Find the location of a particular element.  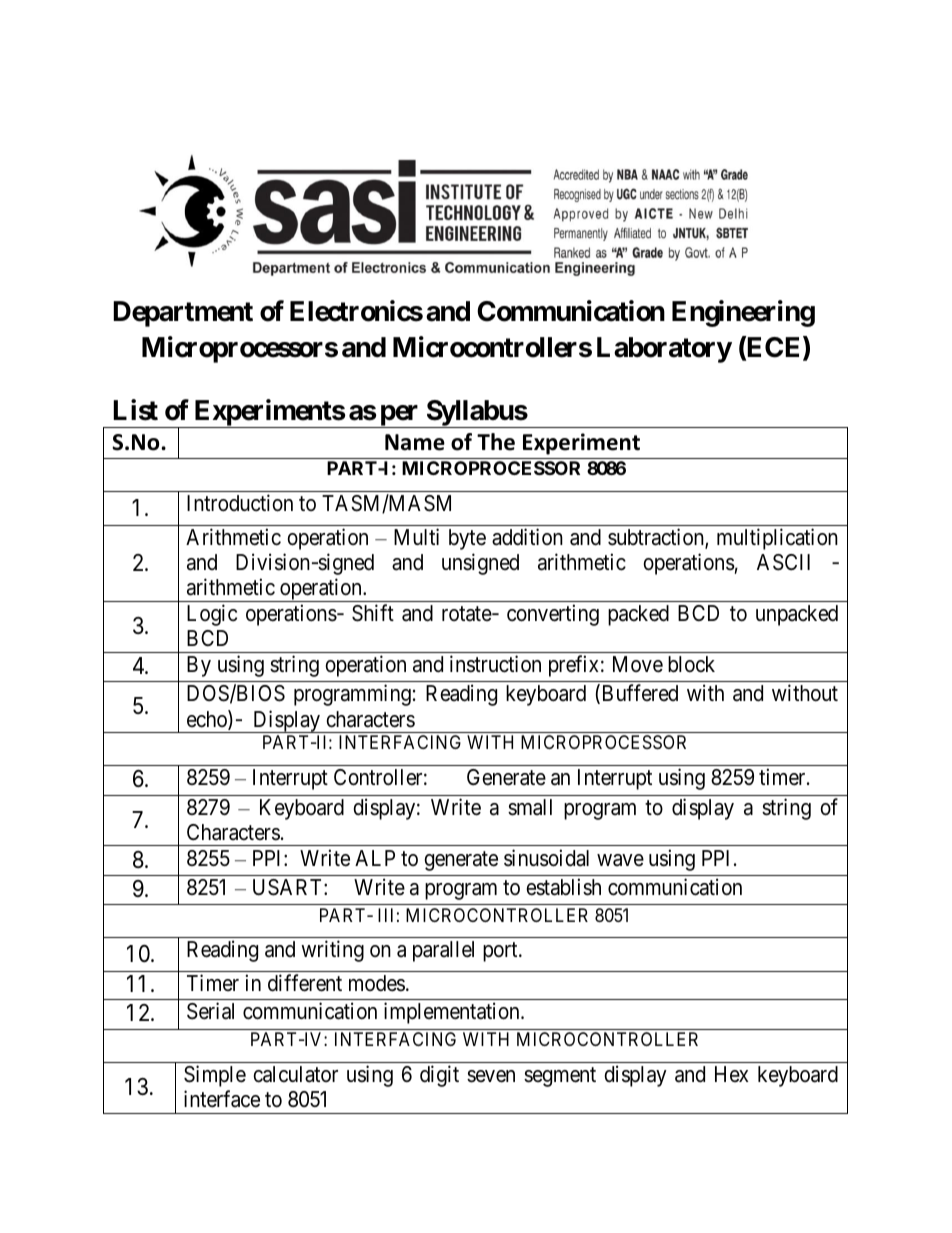

instruction is located at coordinates (495, 664).
